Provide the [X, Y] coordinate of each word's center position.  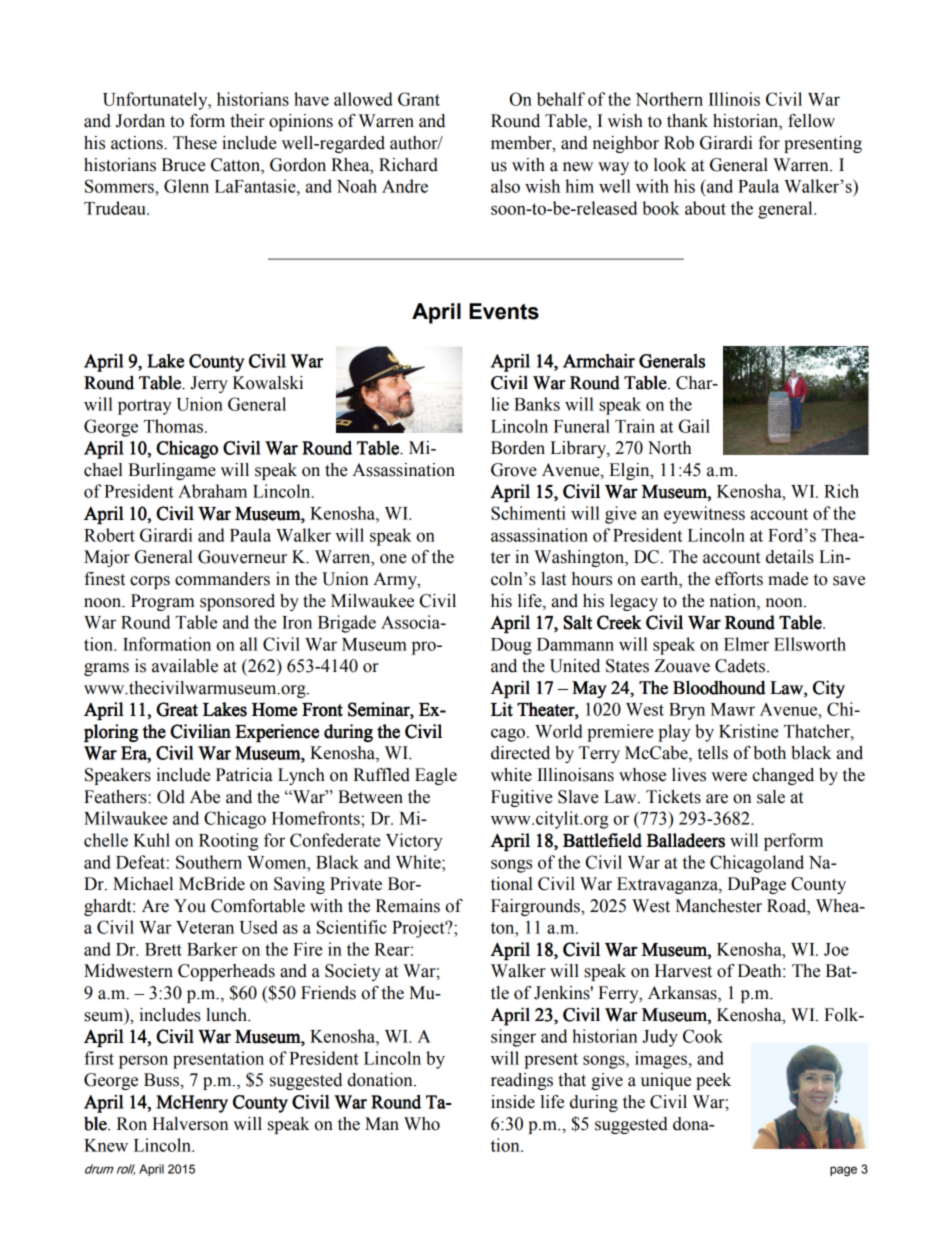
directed [520, 753]
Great [177, 709]
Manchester [719, 906]
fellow [811, 121]
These [195, 143]
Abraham [212, 491]
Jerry [209, 384]
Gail [694, 426]
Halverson [190, 1124]
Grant [419, 99]
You [190, 906]
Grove [514, 470]
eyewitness [704, 515]
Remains [408, 906]
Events [504, 311]
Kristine [749, 731]
